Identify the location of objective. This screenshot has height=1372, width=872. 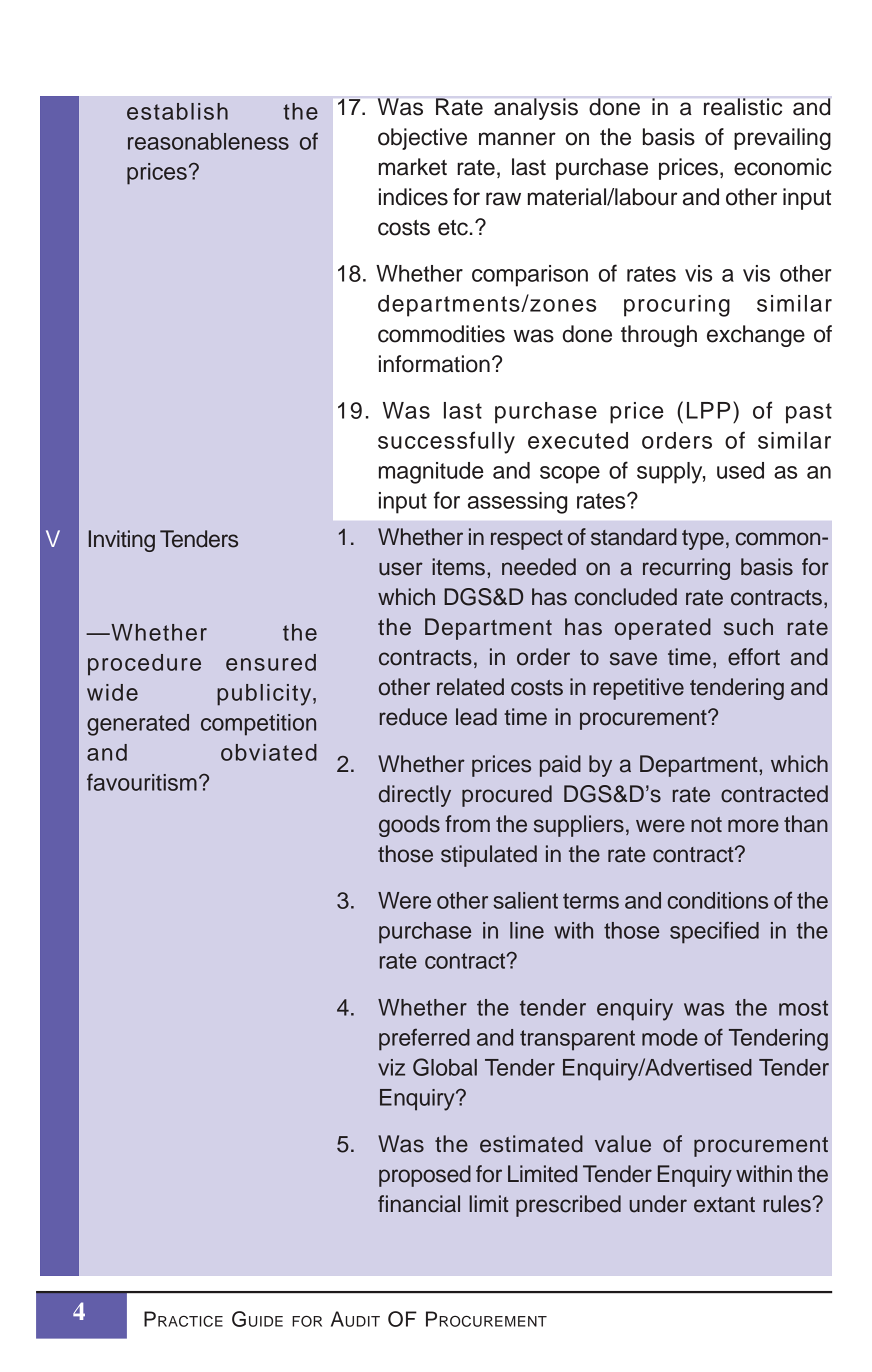
(422, 139).
